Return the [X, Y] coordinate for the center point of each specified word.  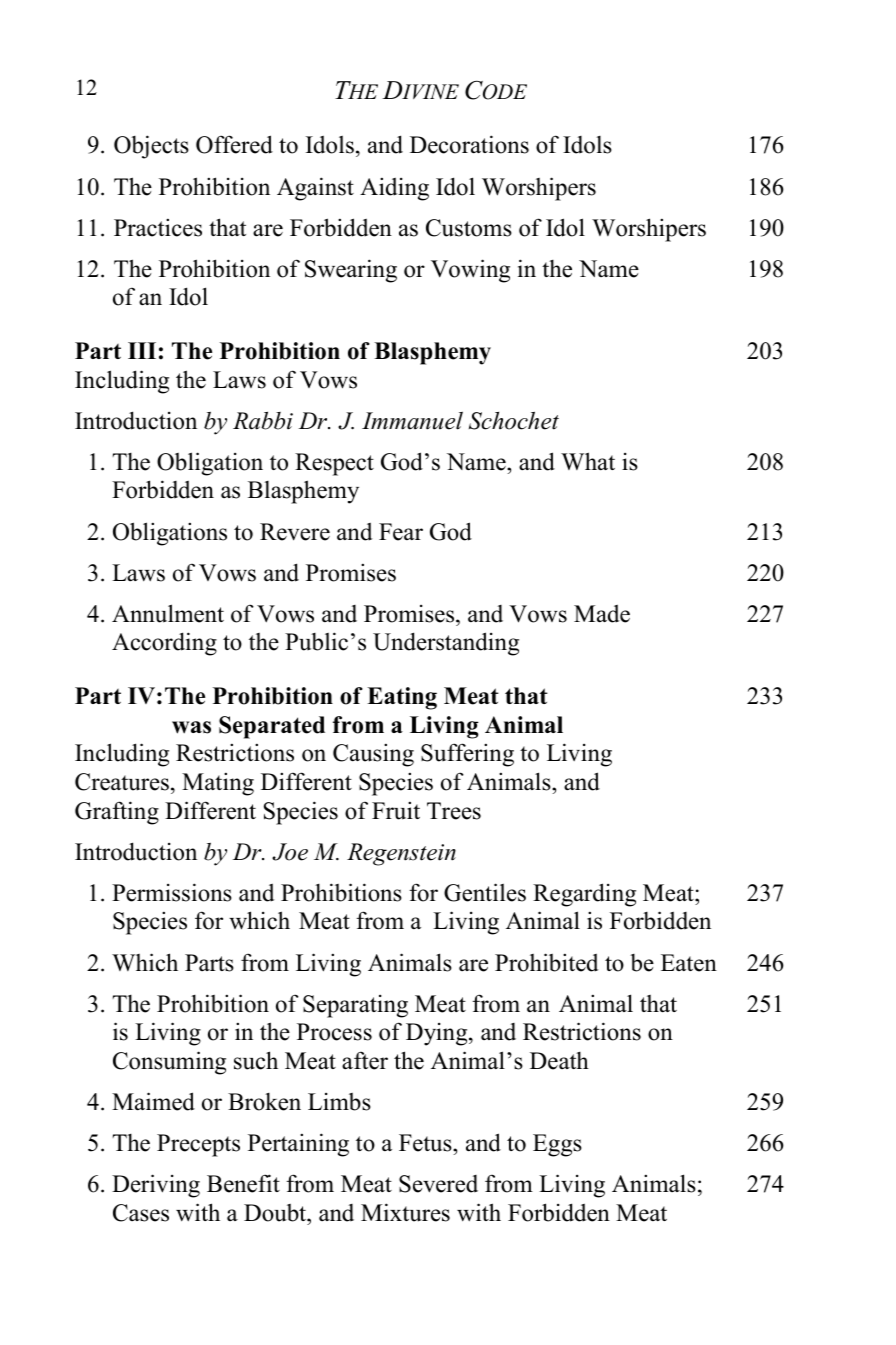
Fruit [396, 810]
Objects [151, 147]
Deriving [156, 1186]
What [588, 461]
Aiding [394, 189]
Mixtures [405, 1212]
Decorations [469, 144]
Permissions [172, 892]
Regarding [584, 895]
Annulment [168, 613]
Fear [401, 532]
